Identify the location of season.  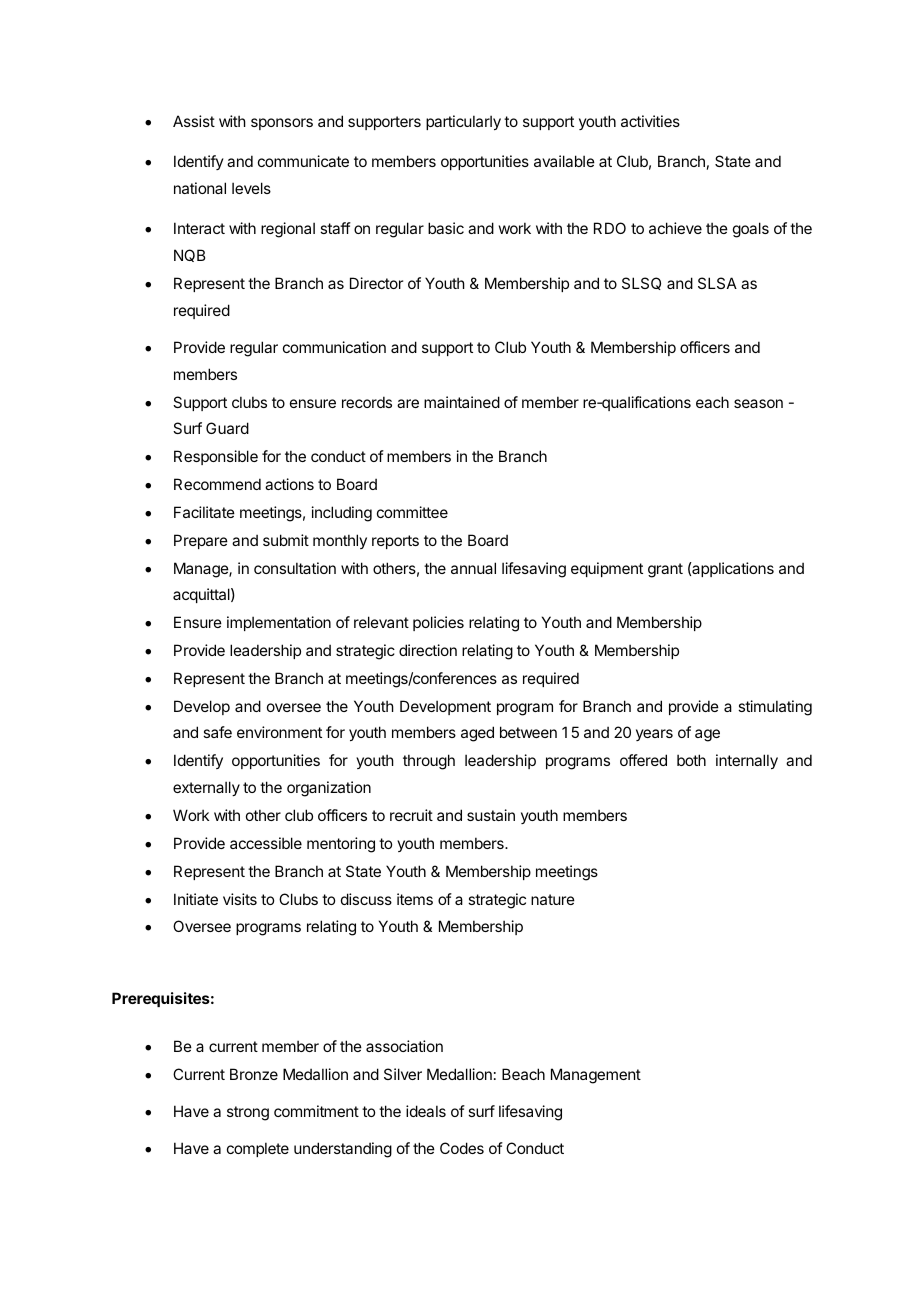
(758, 403).
